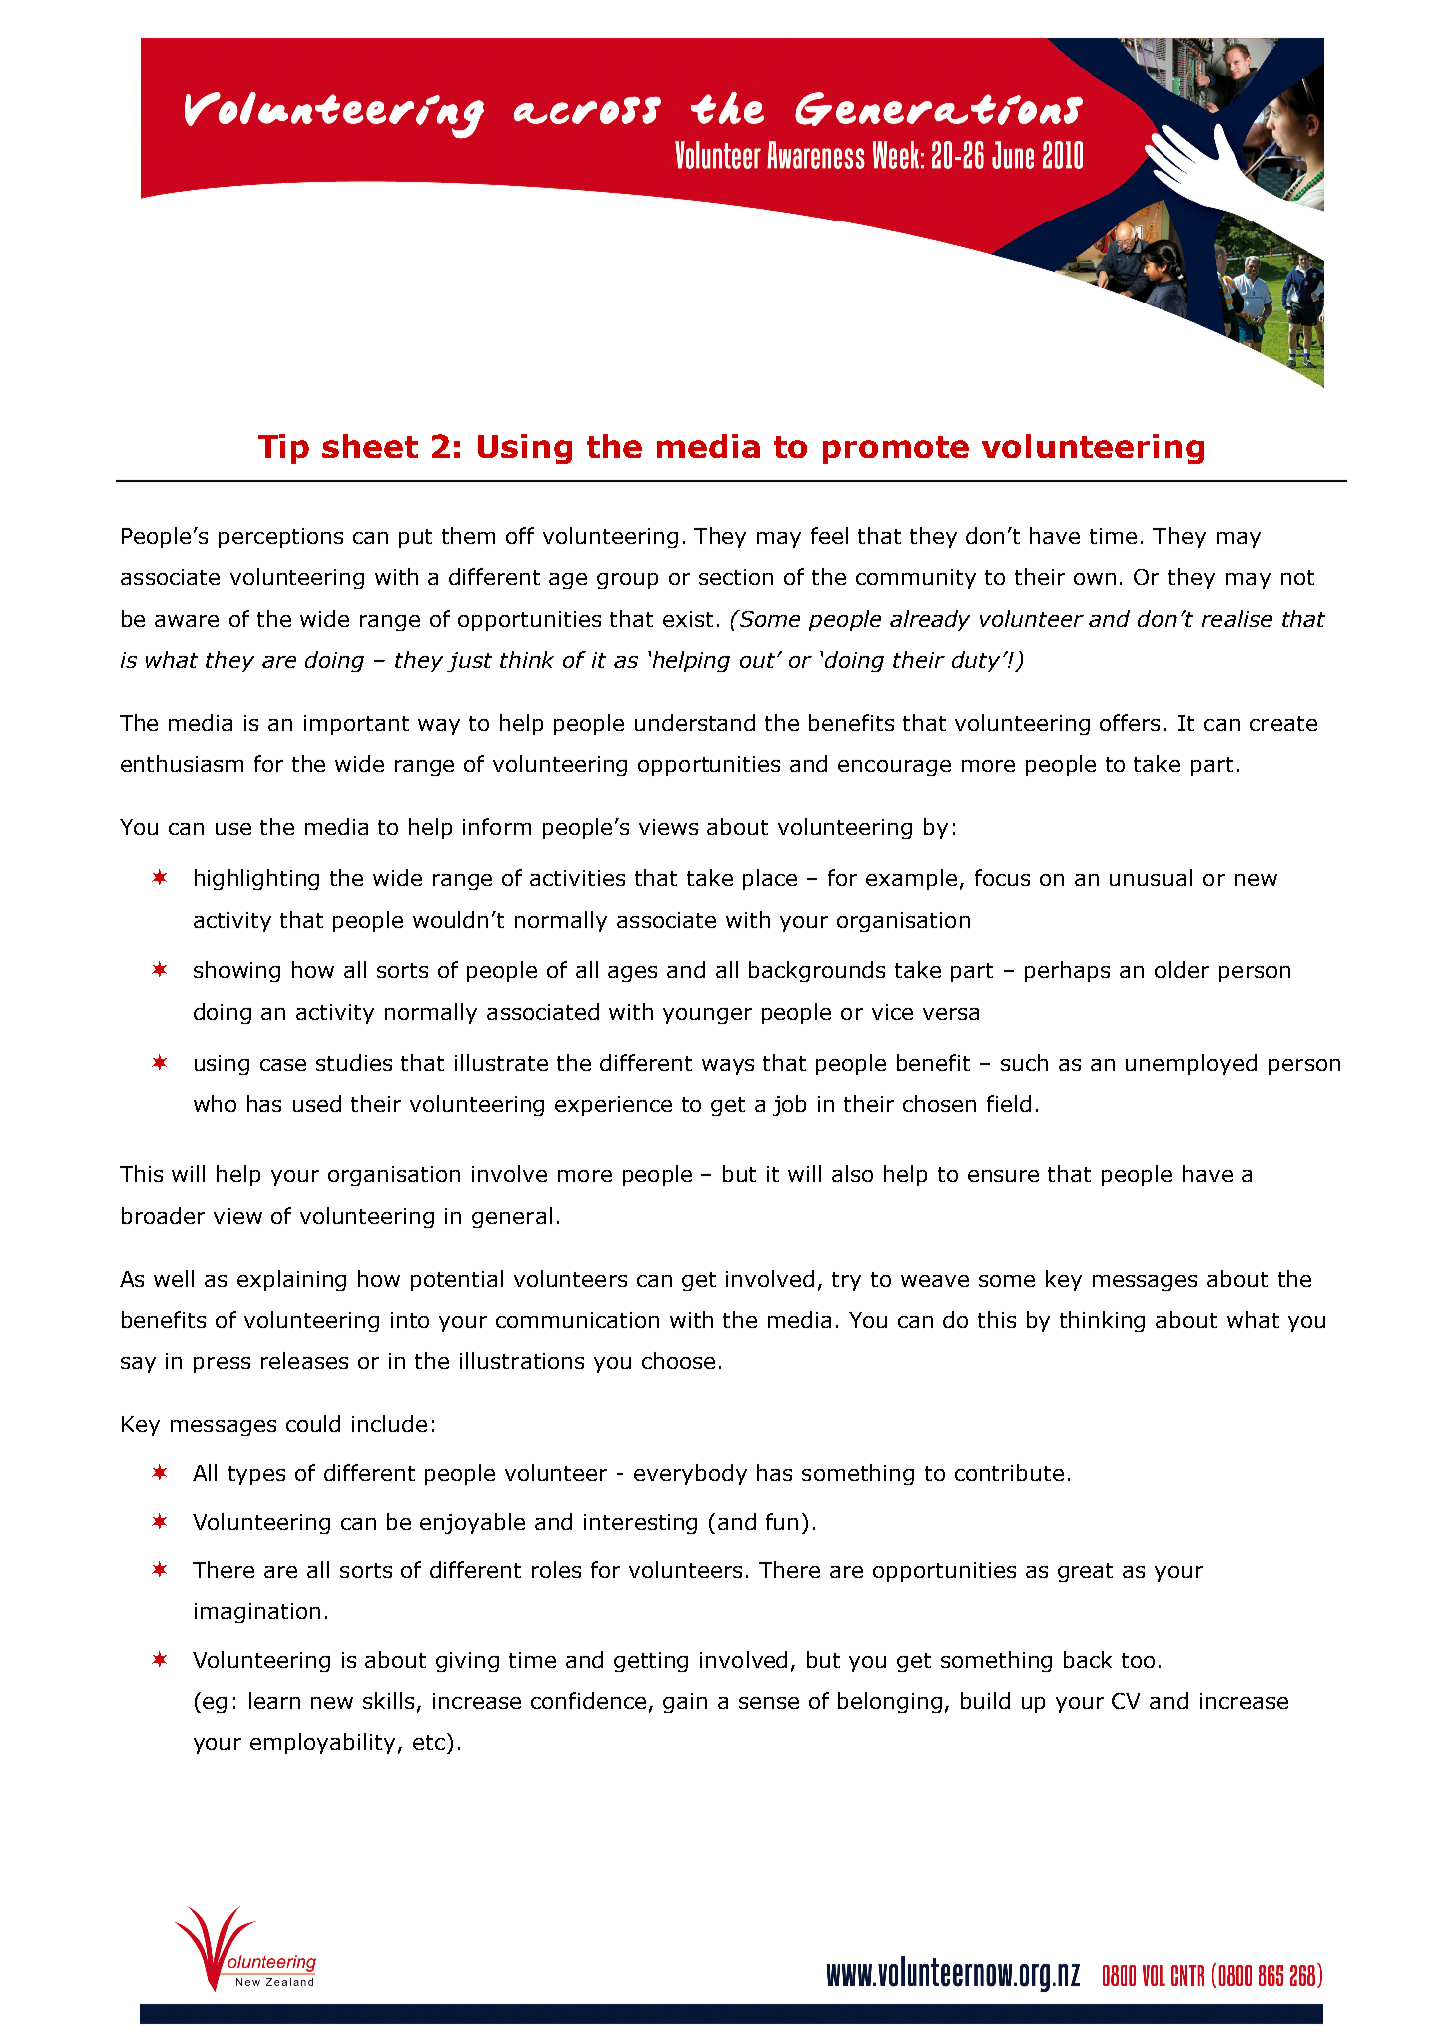 The width and height of the image is (1444, 2044). Describe the element at coordinates (829, 535) in the image. I see `feel` at that location.
